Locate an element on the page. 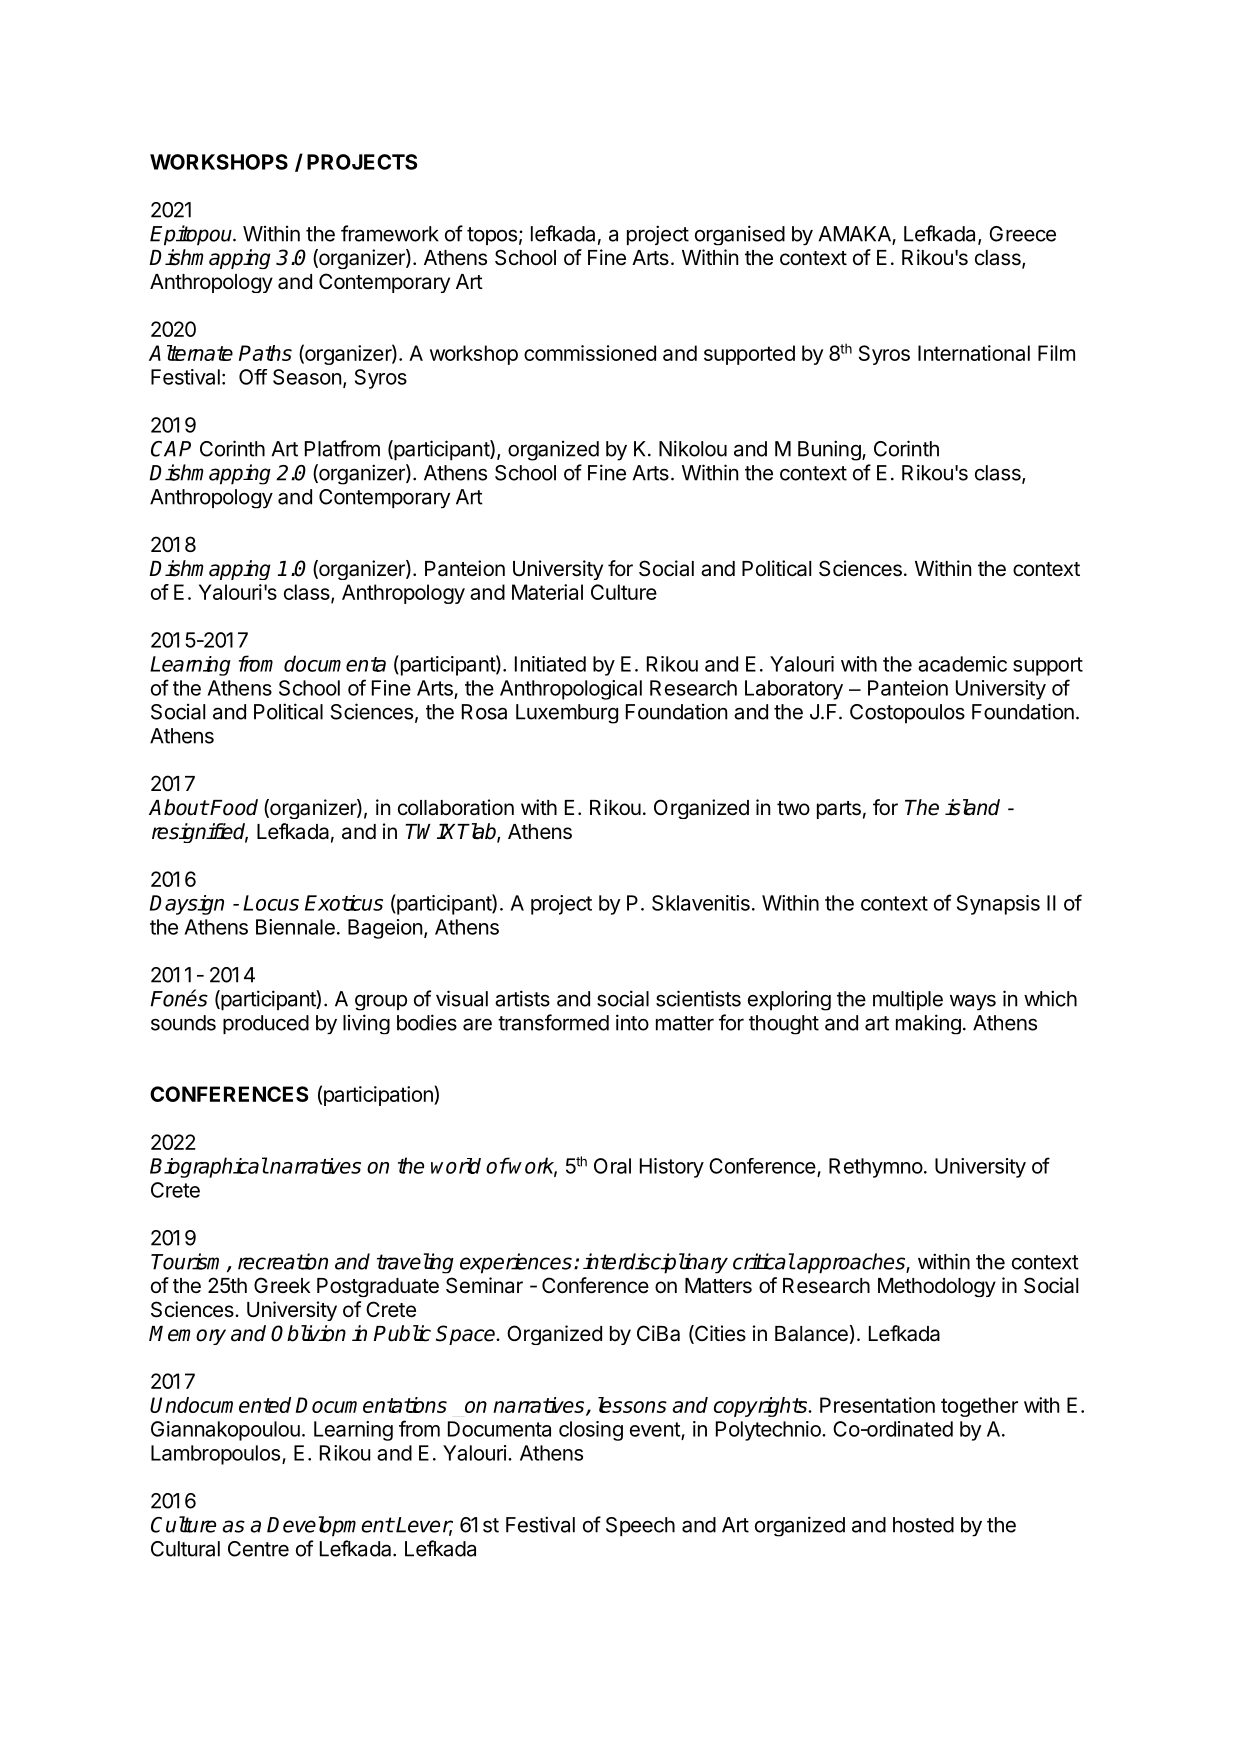  commissioned is located at coordinates (590, 353).
